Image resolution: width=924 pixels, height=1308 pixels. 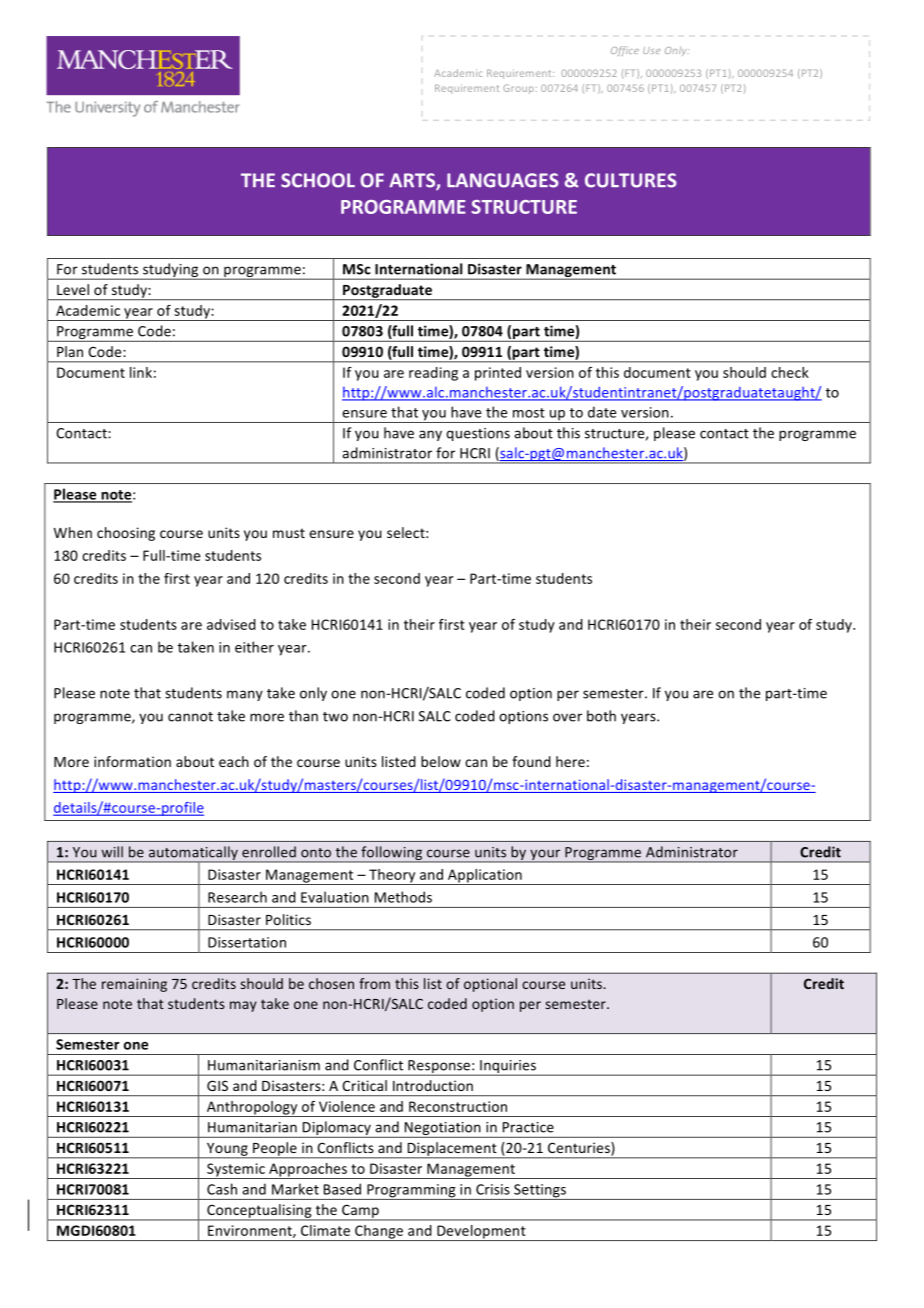 I want to click on questions, so click(x=478, y=434).
